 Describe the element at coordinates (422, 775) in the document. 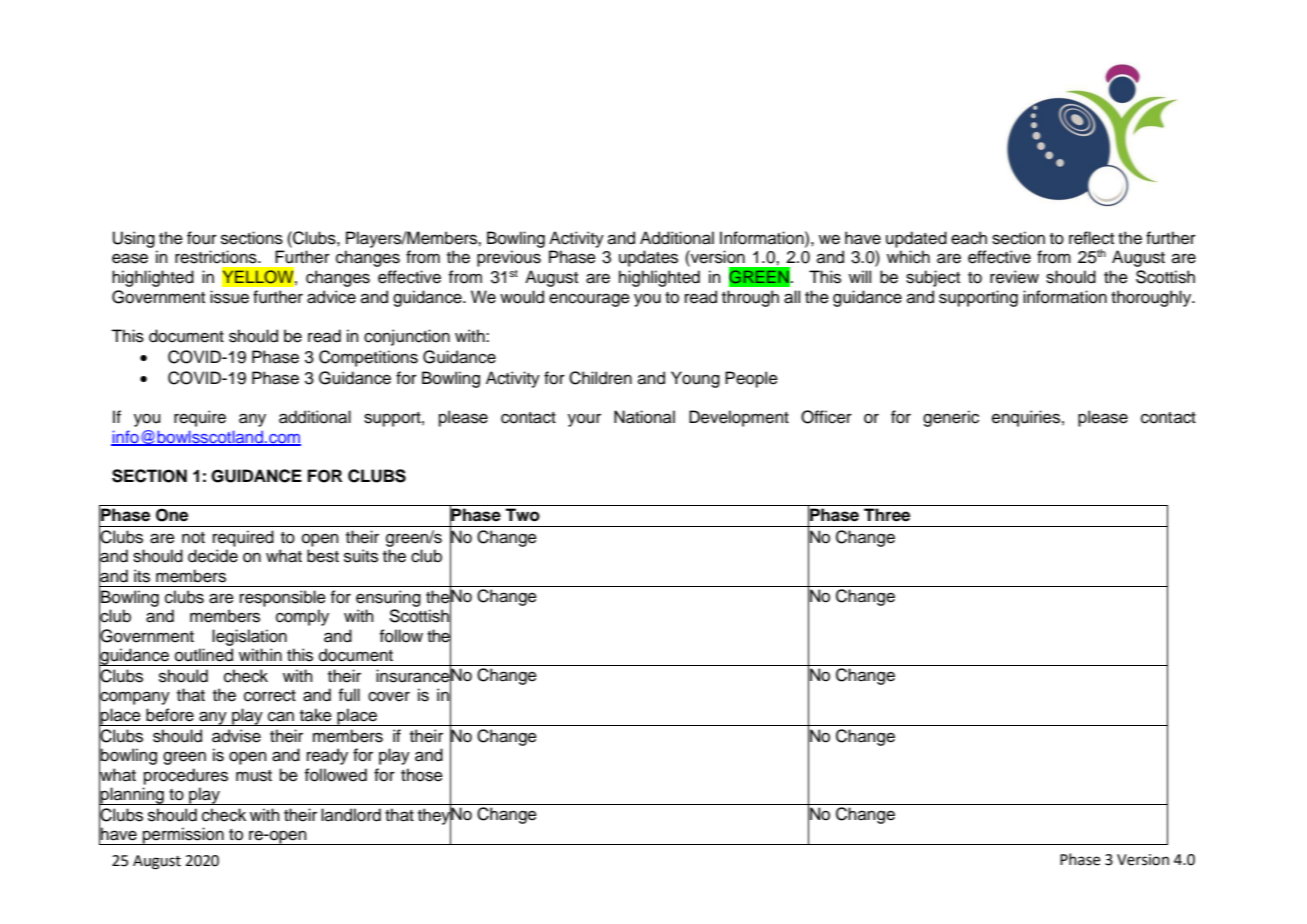

I see `those` at that location.
